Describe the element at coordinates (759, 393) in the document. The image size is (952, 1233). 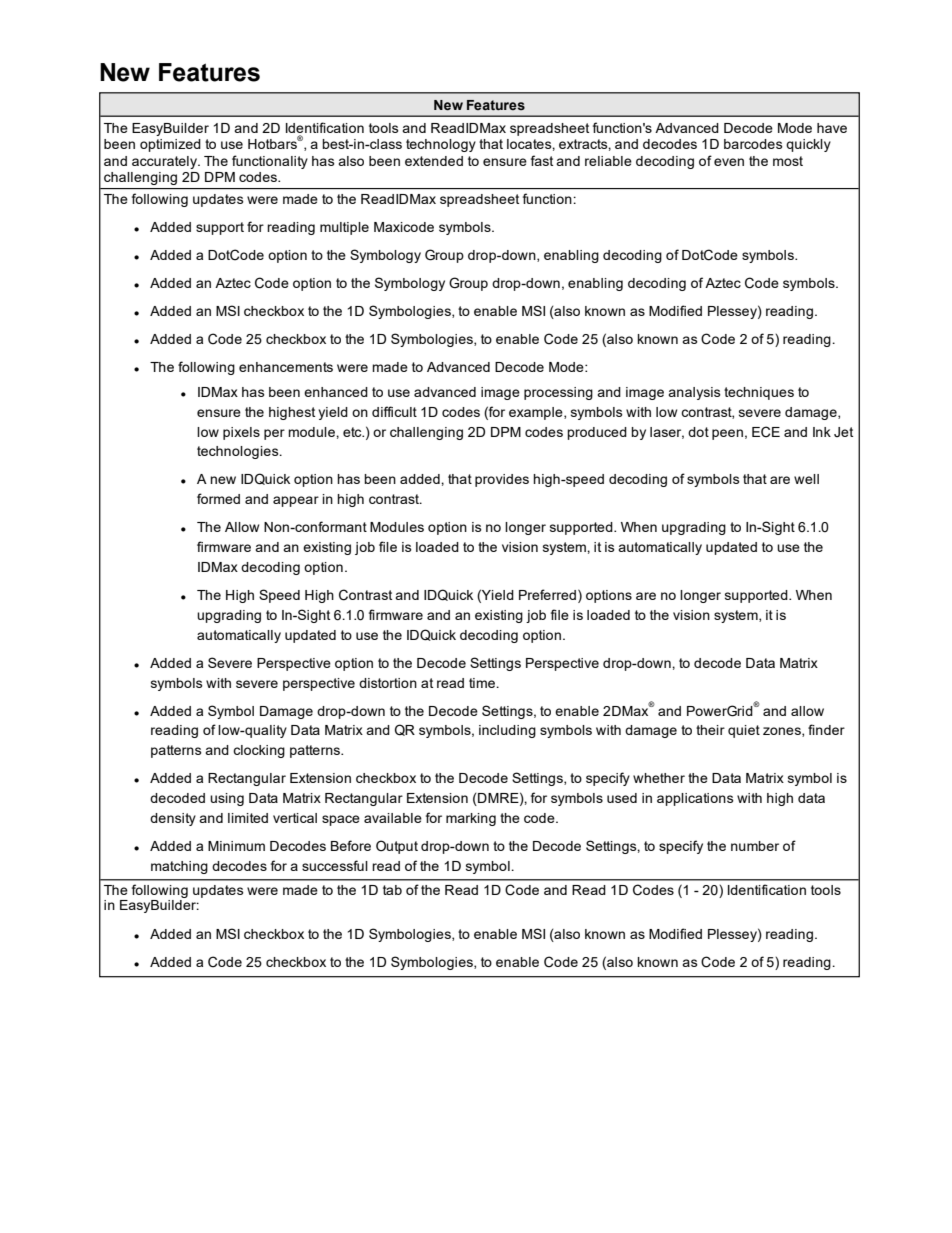
I see `techniques` at that location.
